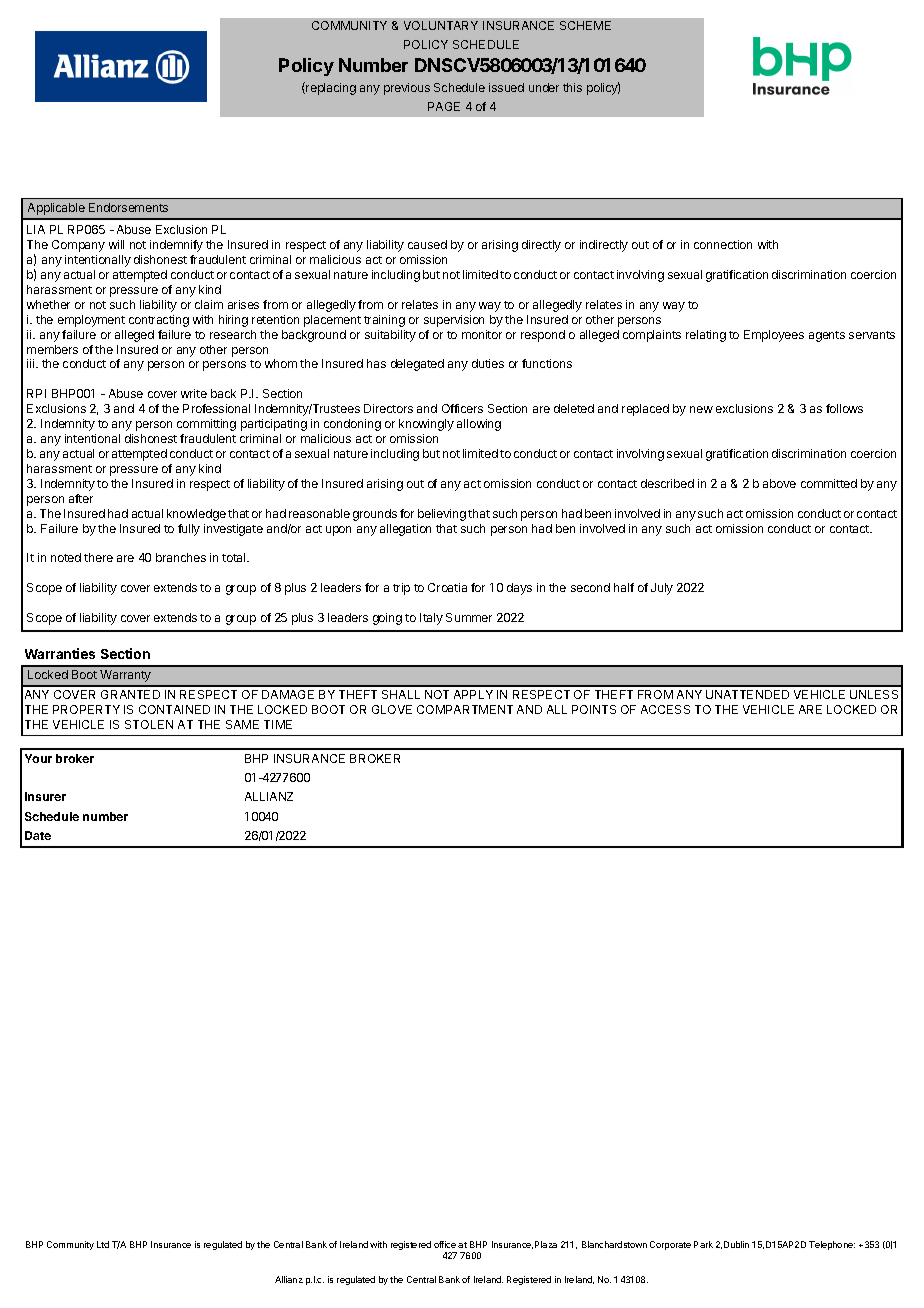 The width and height of the image is (924, 1308). What do you see at coordinates (103, 1244) in the image?
I see `Ltd` at bounding box center [103, 1244].
